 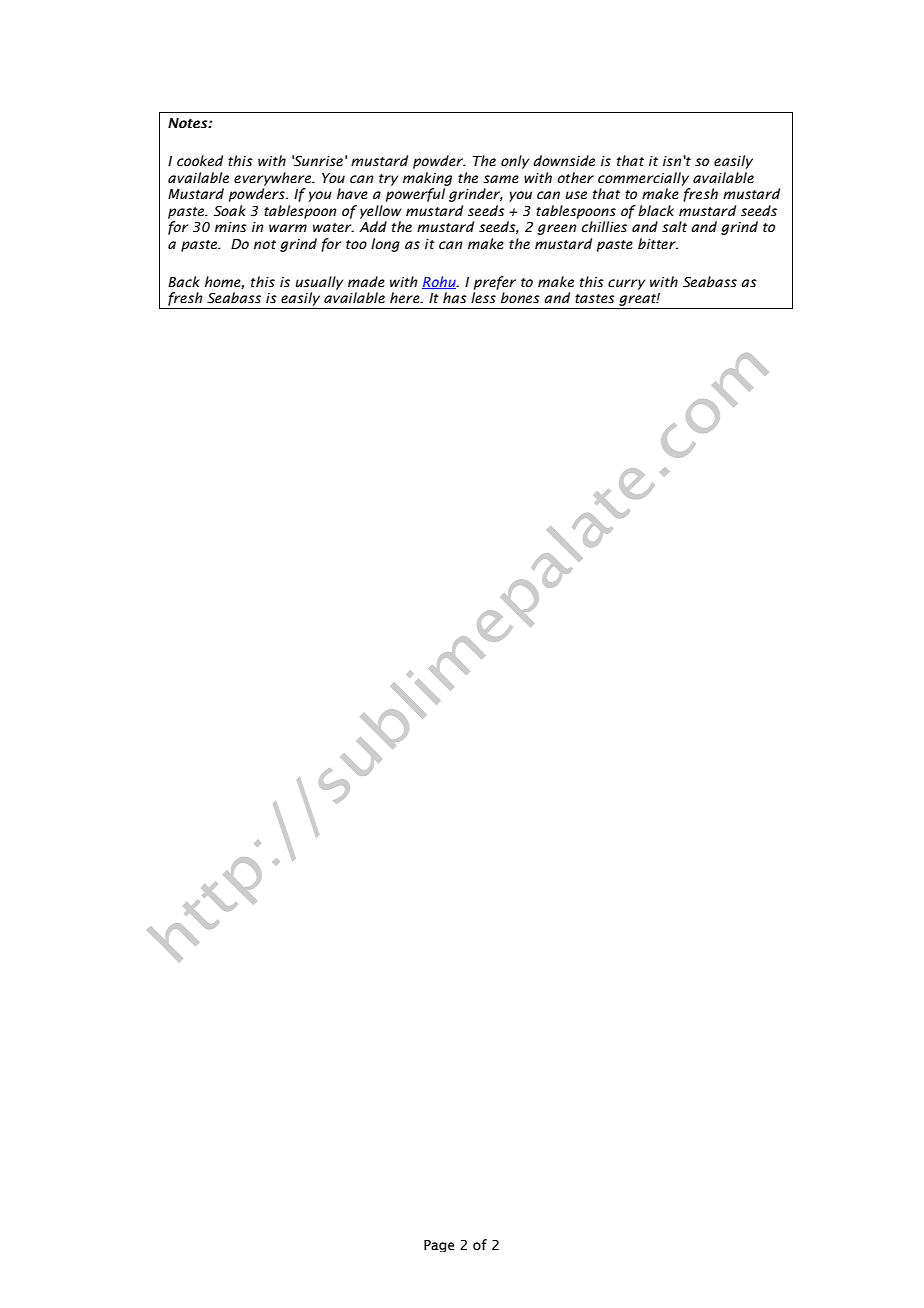 I want to click on has, so click(x=455, y=298).
